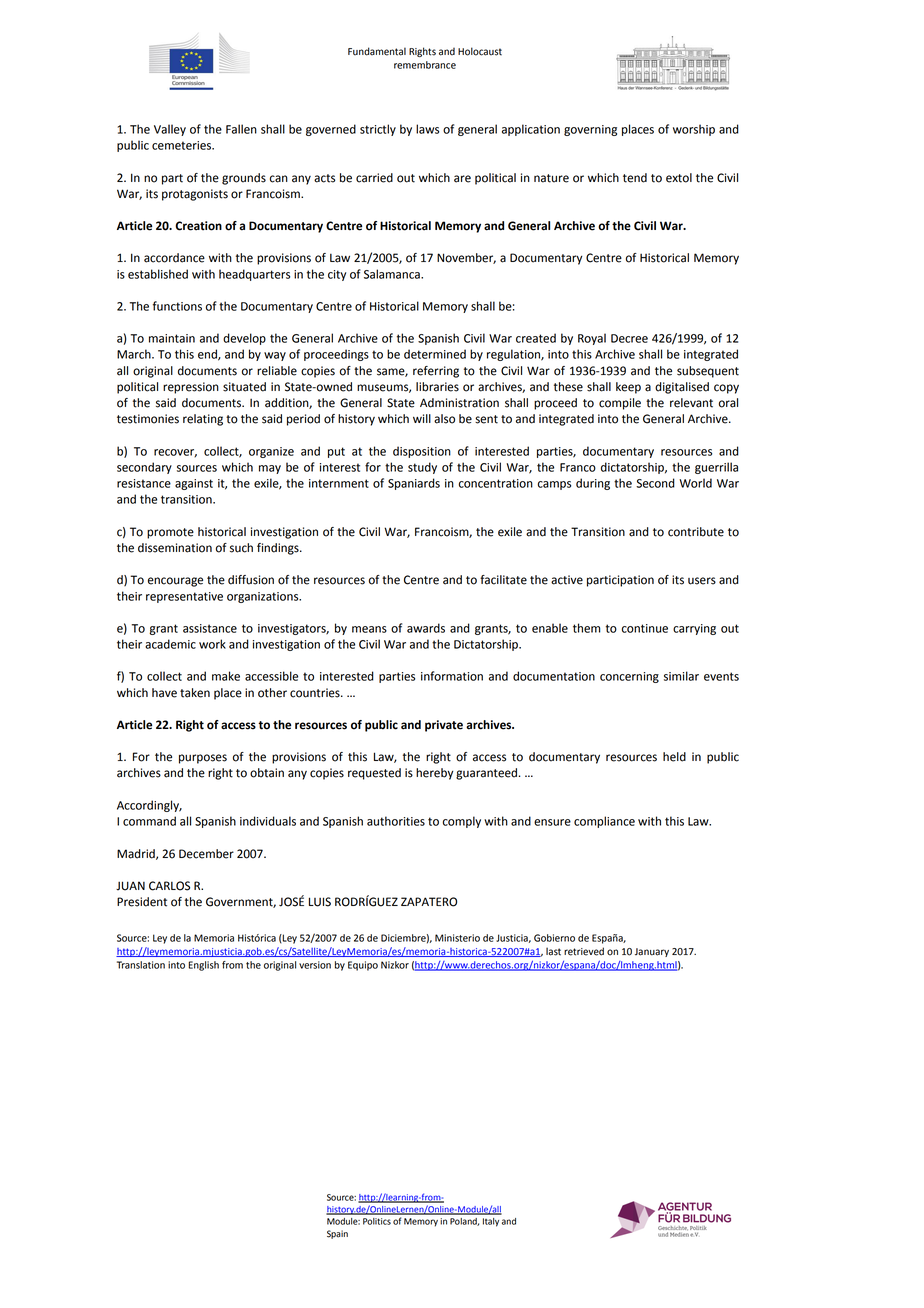 The height and width of the screenshot is (1308, 924). Describe the element at coordinates (315, 965) in the screenshot. I see `version` at that location.
